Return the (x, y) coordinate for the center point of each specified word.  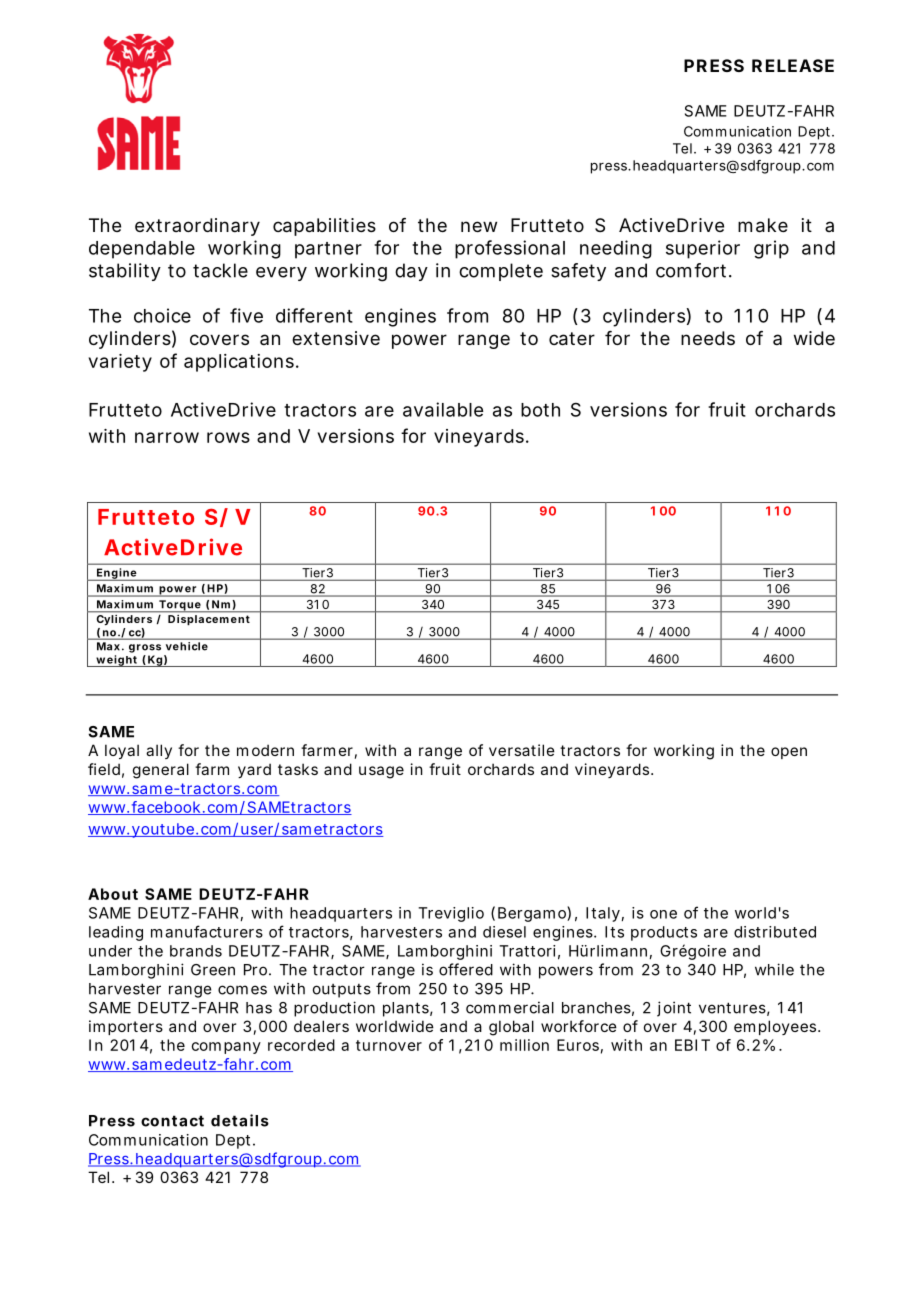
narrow (167, 437)
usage (381, 772)
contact (172, 1121)
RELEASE (793, 65)
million (524, 1045)
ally (159, 751)
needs (708, 338)
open (789, 753)
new (479, 226)
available (443, 409)
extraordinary (197, 227)
